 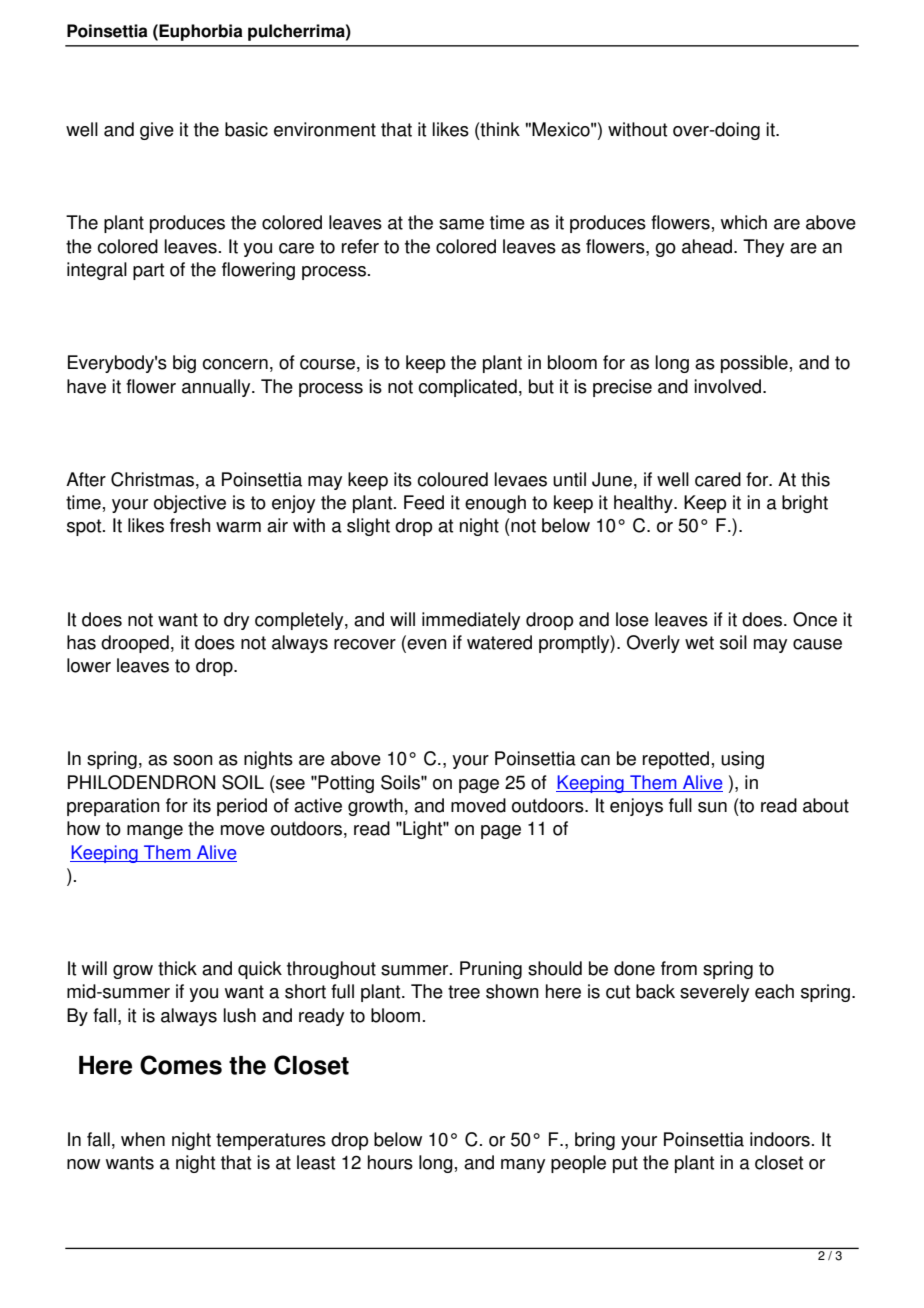 I want to click on mange, so click(x=155, y=832).
